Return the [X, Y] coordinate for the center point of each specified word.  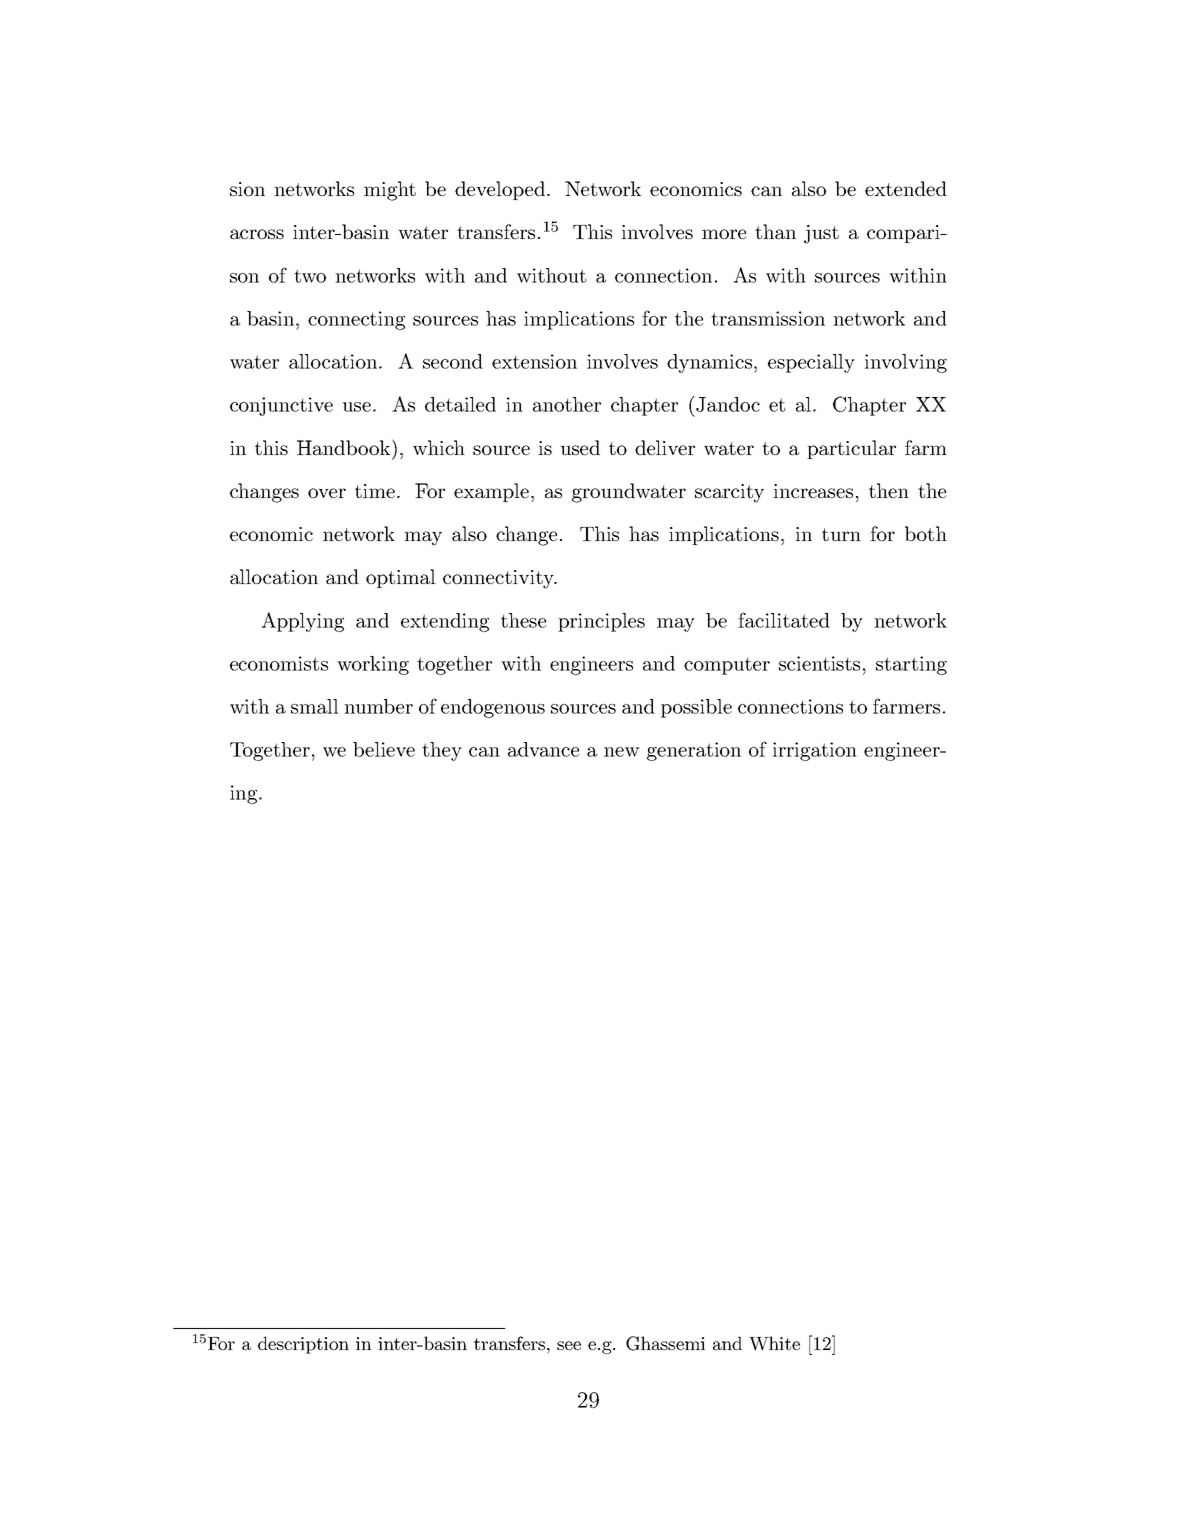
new [622, 752]
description [303, 1345]
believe [384, 749]
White [774, 1343]
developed [500, 190]
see [569, 1345]
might [390, 191]
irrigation [814, 751]
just [821, 234]
